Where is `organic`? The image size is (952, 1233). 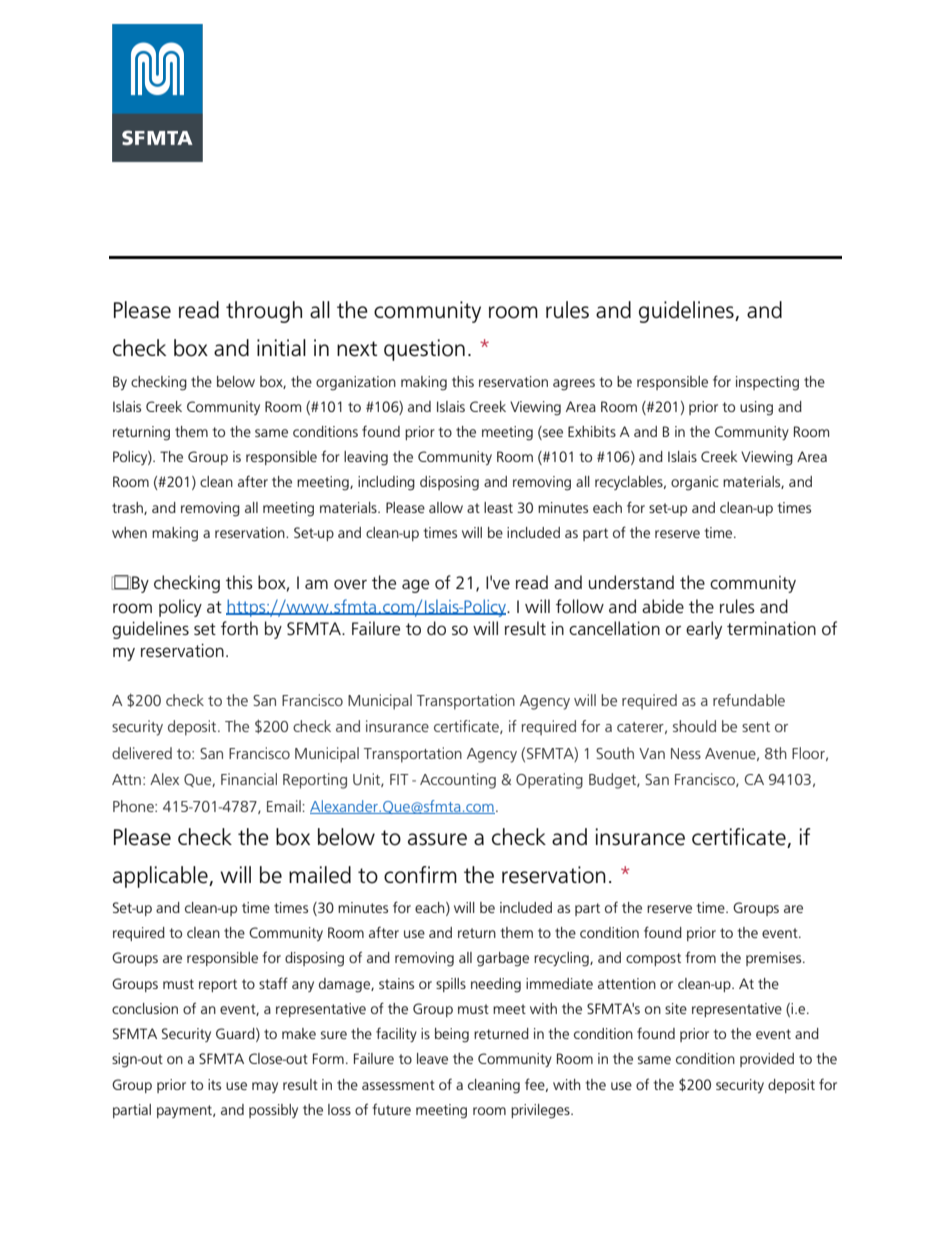
organic is located at coordinates (695, 483).
